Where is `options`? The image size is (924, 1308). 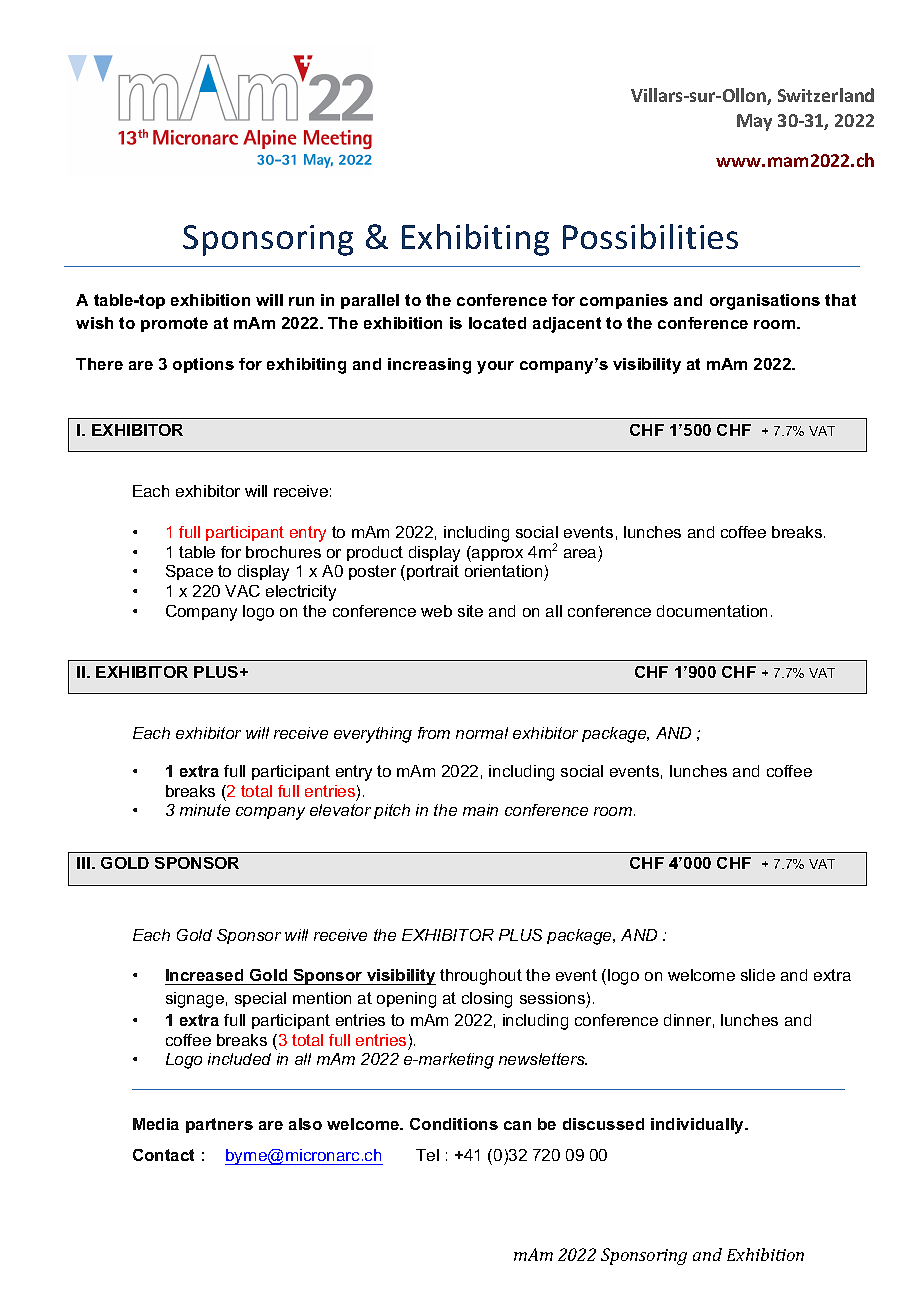 options is located at coordinates (203, 365).
